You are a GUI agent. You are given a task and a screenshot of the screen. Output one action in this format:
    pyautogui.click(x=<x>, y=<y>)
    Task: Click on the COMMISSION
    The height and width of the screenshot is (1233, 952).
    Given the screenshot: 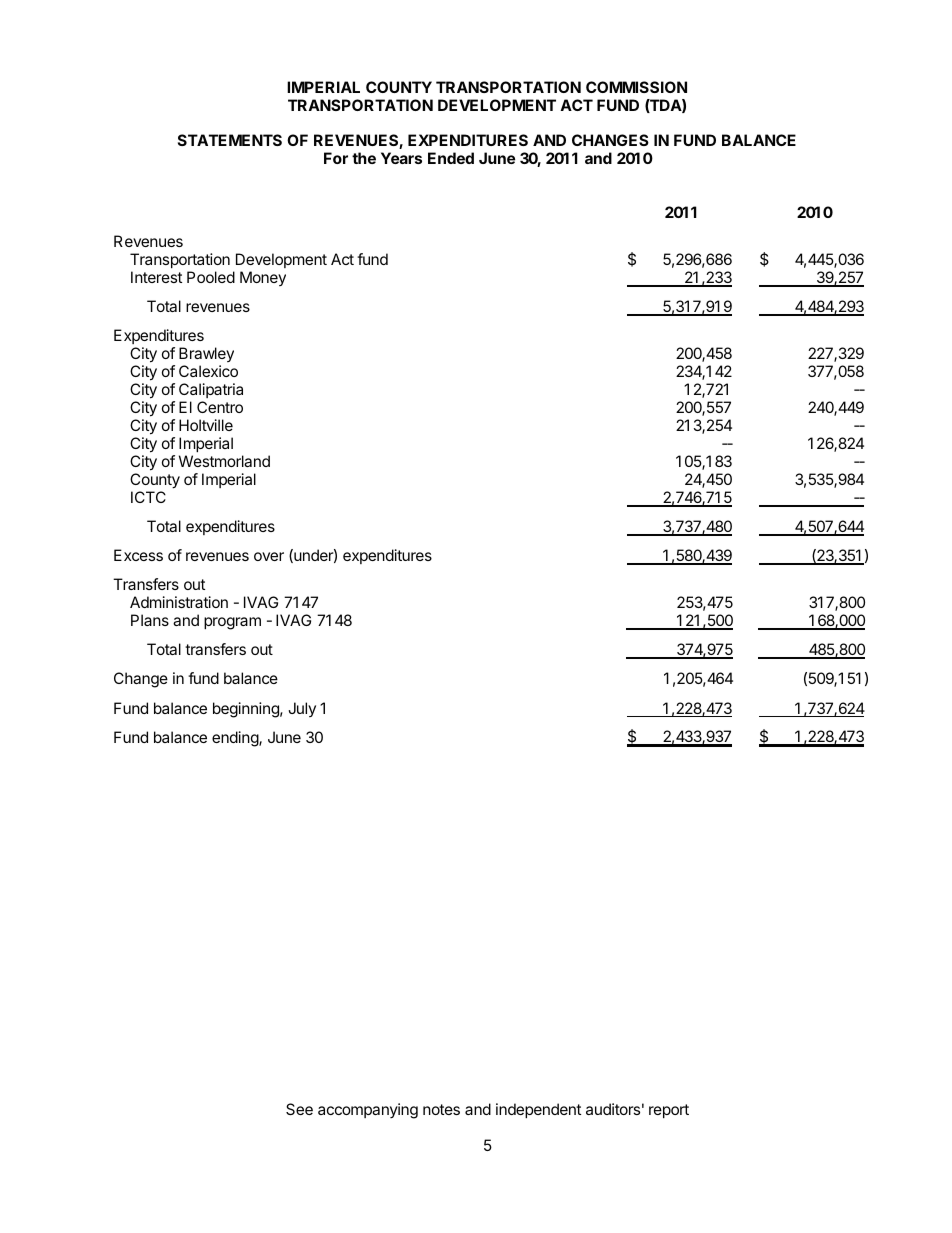 What is the action you would take?
    pyautogui.click(x=636, y=87)
